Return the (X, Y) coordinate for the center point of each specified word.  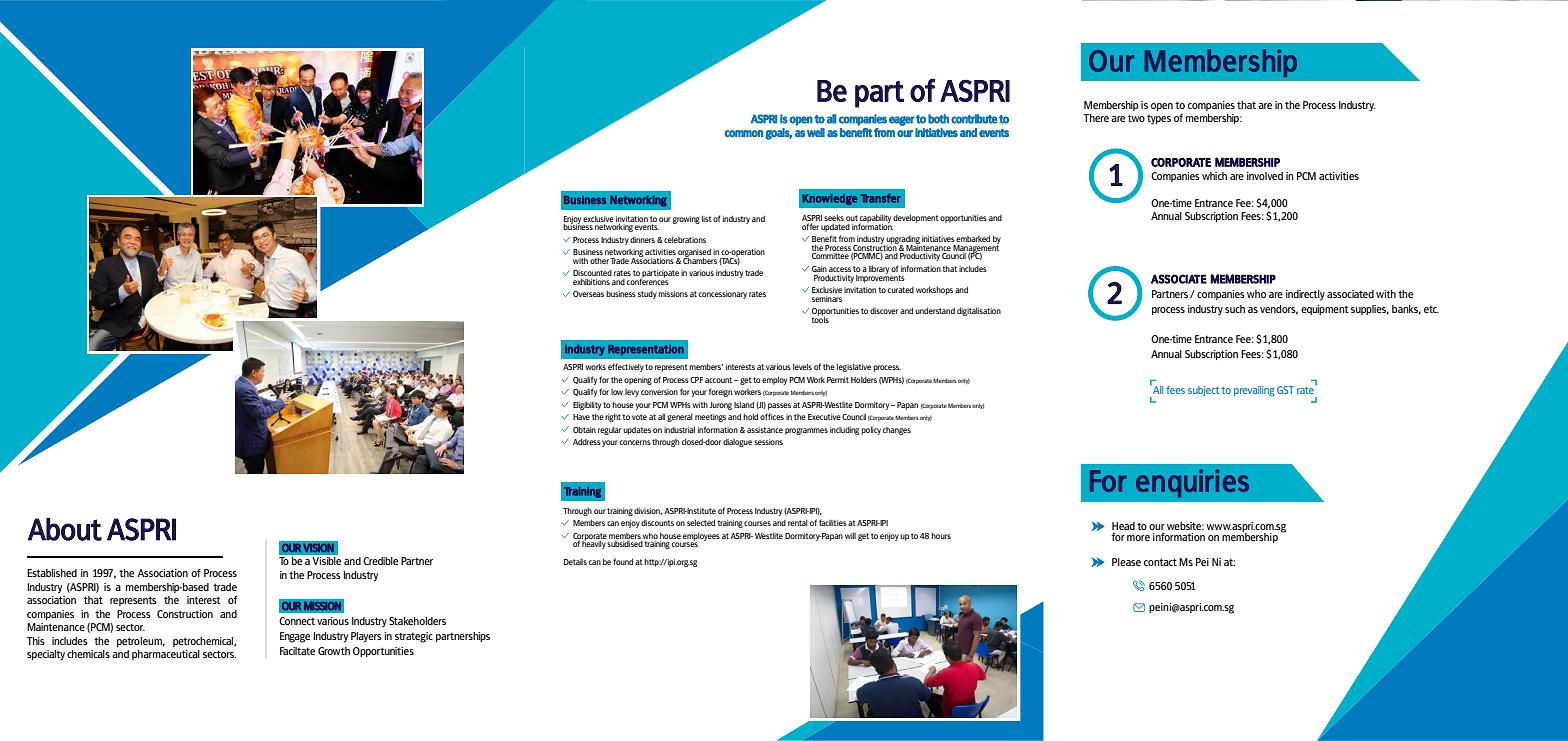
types (1159, 120)
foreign (720, 392)
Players (366, 637)
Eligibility (587, 405)
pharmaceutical (166, 655)
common (743, 133)
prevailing (1254, 391)
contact (1160, 562)
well (816, 132)
